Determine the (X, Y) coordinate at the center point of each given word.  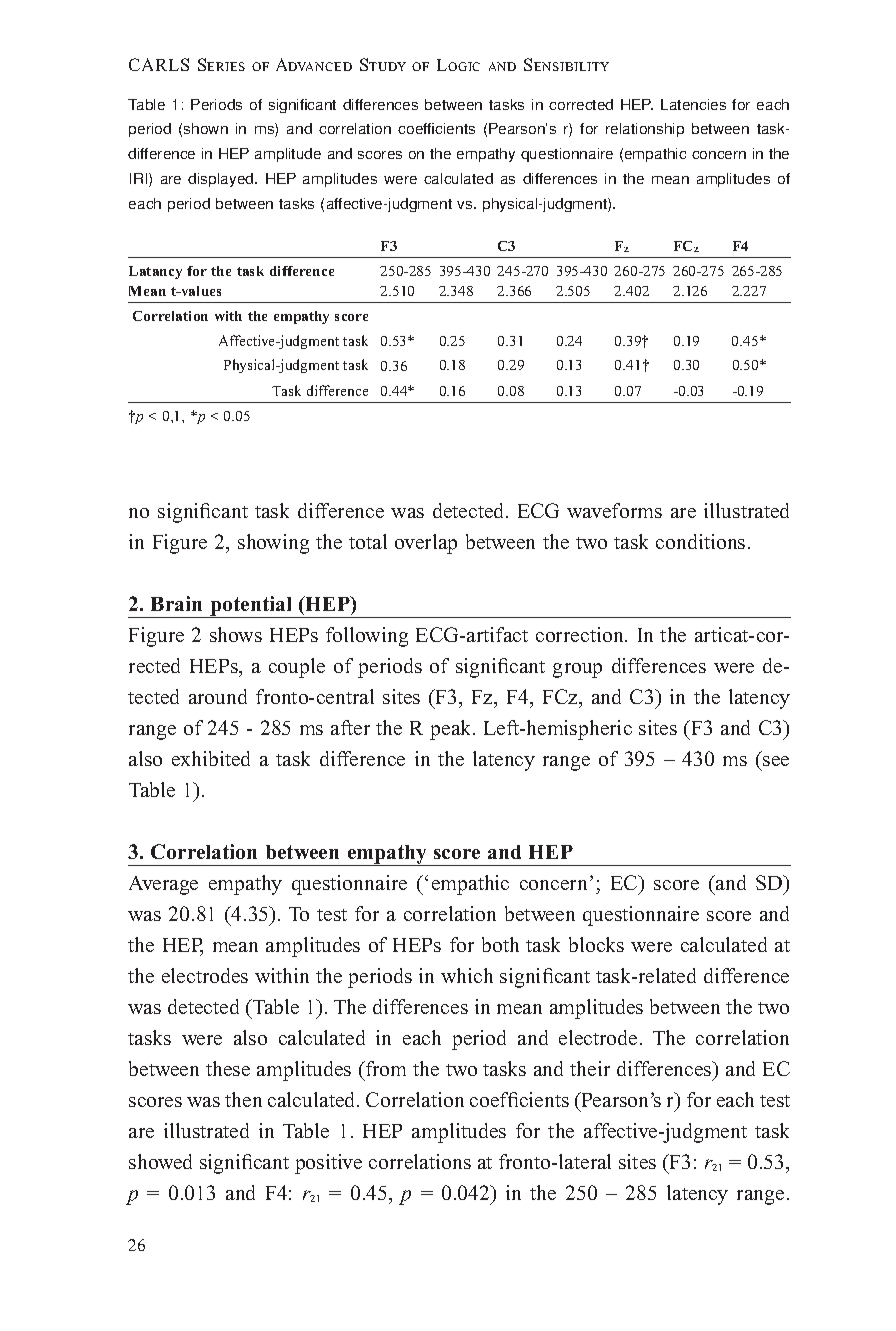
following (367, 637)
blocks (596, 944)
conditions (700, 541)
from (385, 1068)
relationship (645, 130)
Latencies (693, 104)
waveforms (614, 510)
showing (273, 544)
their (590, 1068)
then (243, 1099)
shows (236, 634)
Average (163, 885)
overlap (426, 544)
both (500, 944)
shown (206, 128)
